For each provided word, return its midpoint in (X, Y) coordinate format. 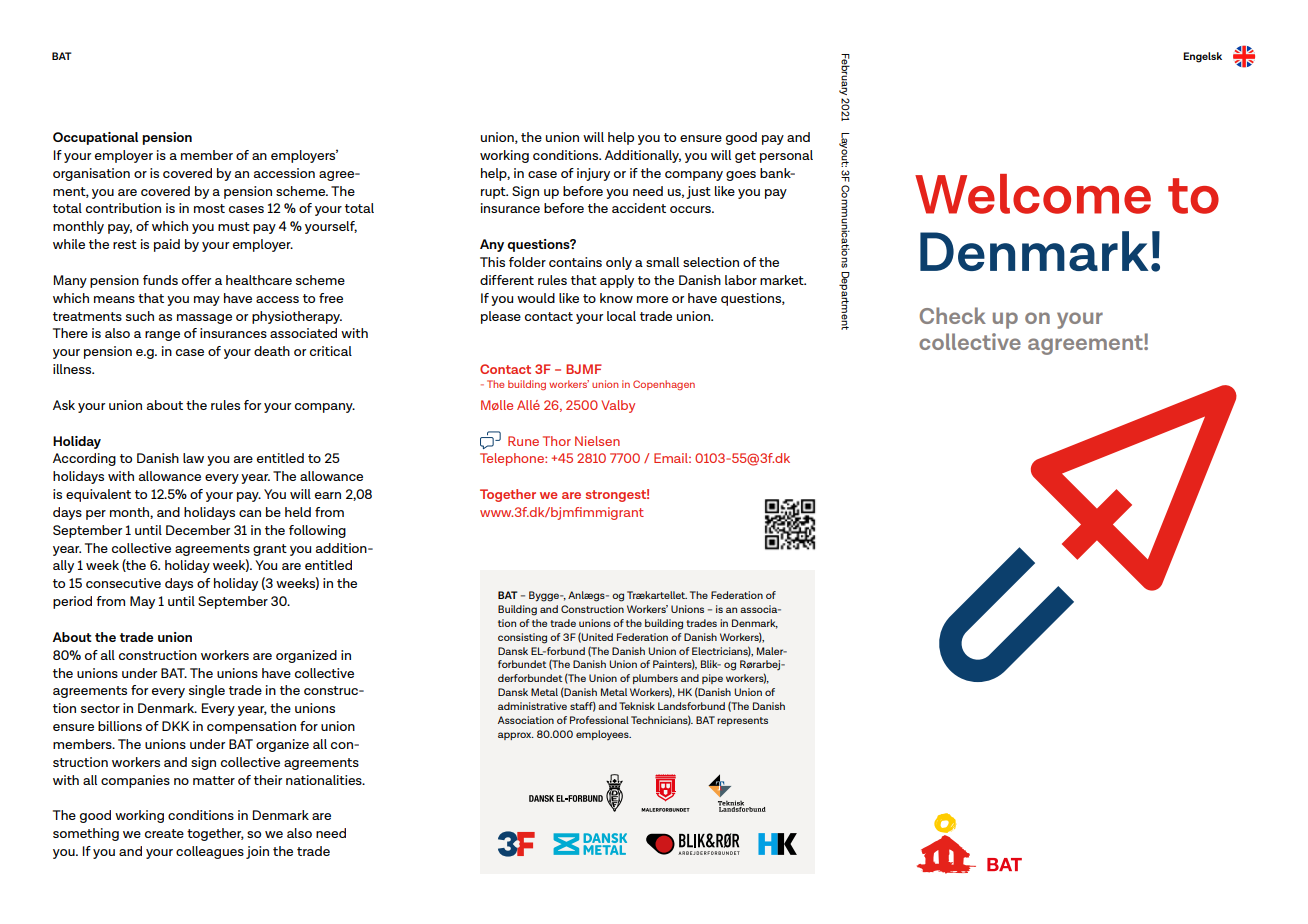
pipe (712, 679)
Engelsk (1202, 57)
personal (786, 156)
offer (196, 280)
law (193, 458)
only (619, 263)
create (164, 833)
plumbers (655, 679)
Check (953, 315)
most (209, 208)
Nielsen (597, 441)
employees (603, 735)
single (207, 691)
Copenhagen (664, 385)
